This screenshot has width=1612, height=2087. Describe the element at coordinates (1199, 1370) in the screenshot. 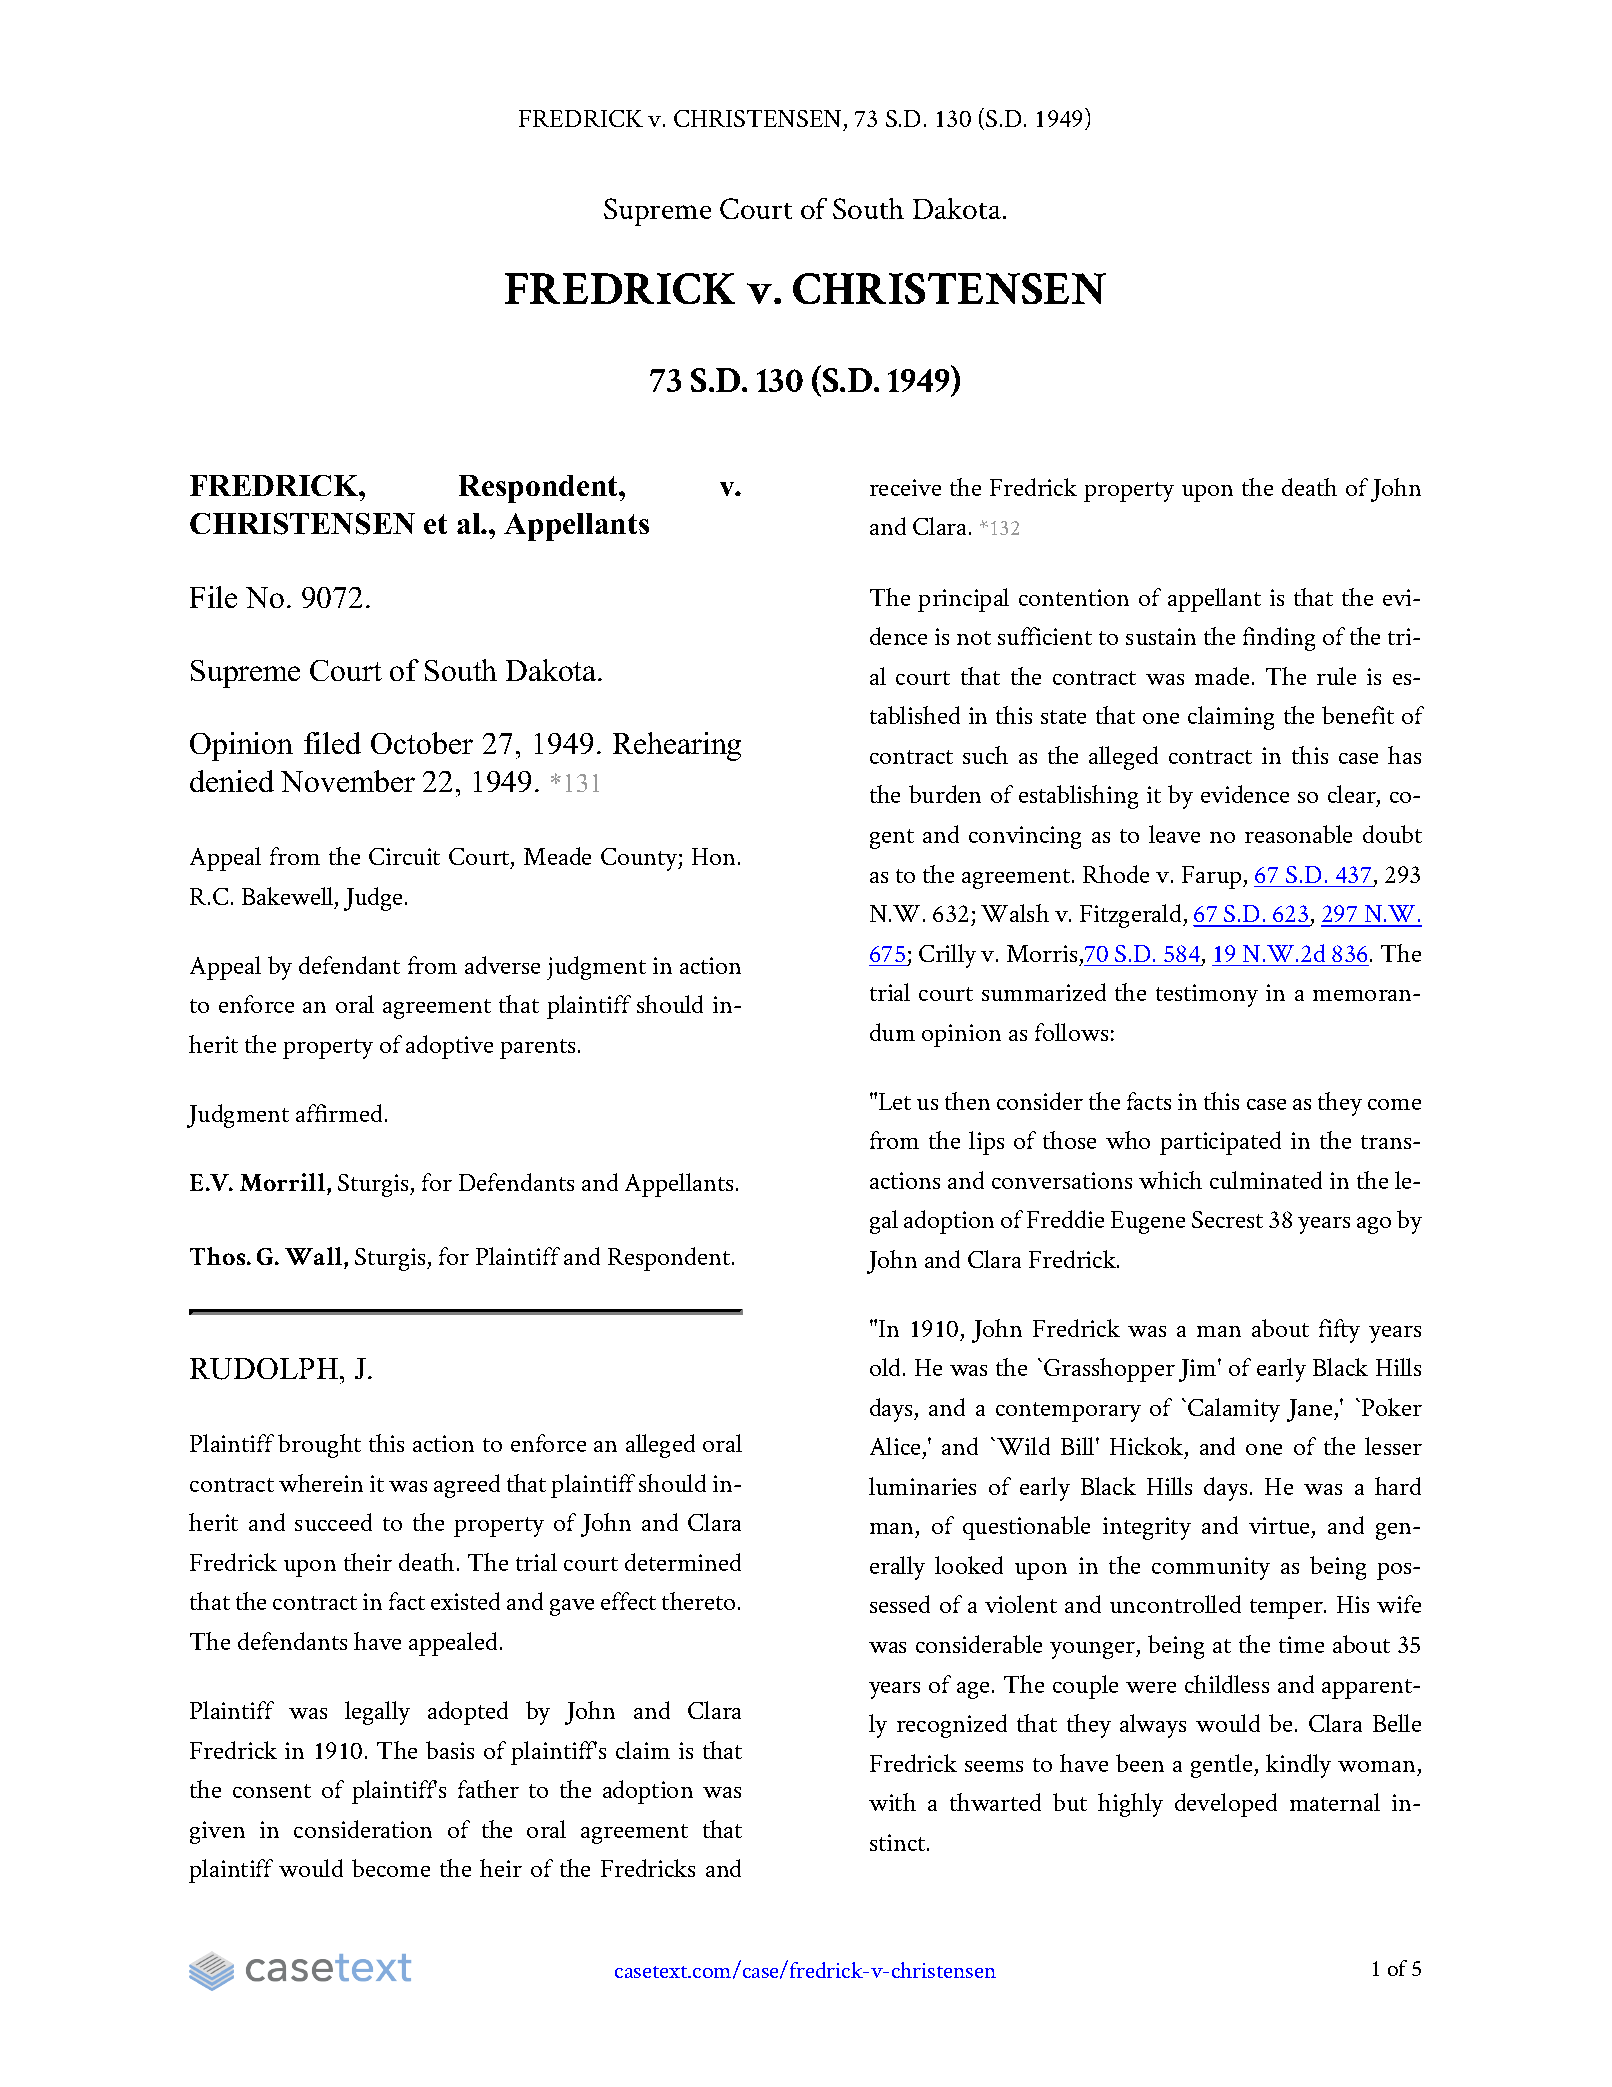

I see `Jim` at that location.
